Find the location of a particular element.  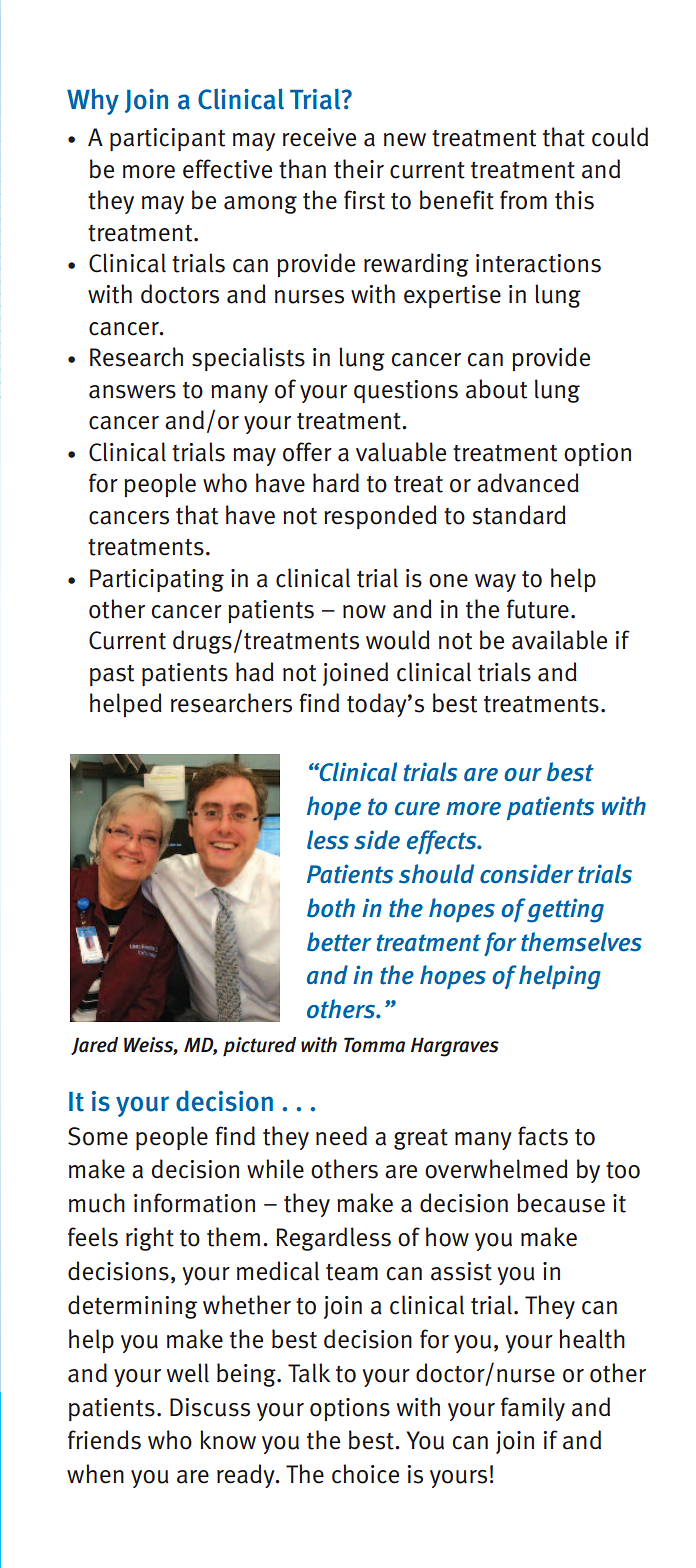

future is located at coordinates (538, 609).
